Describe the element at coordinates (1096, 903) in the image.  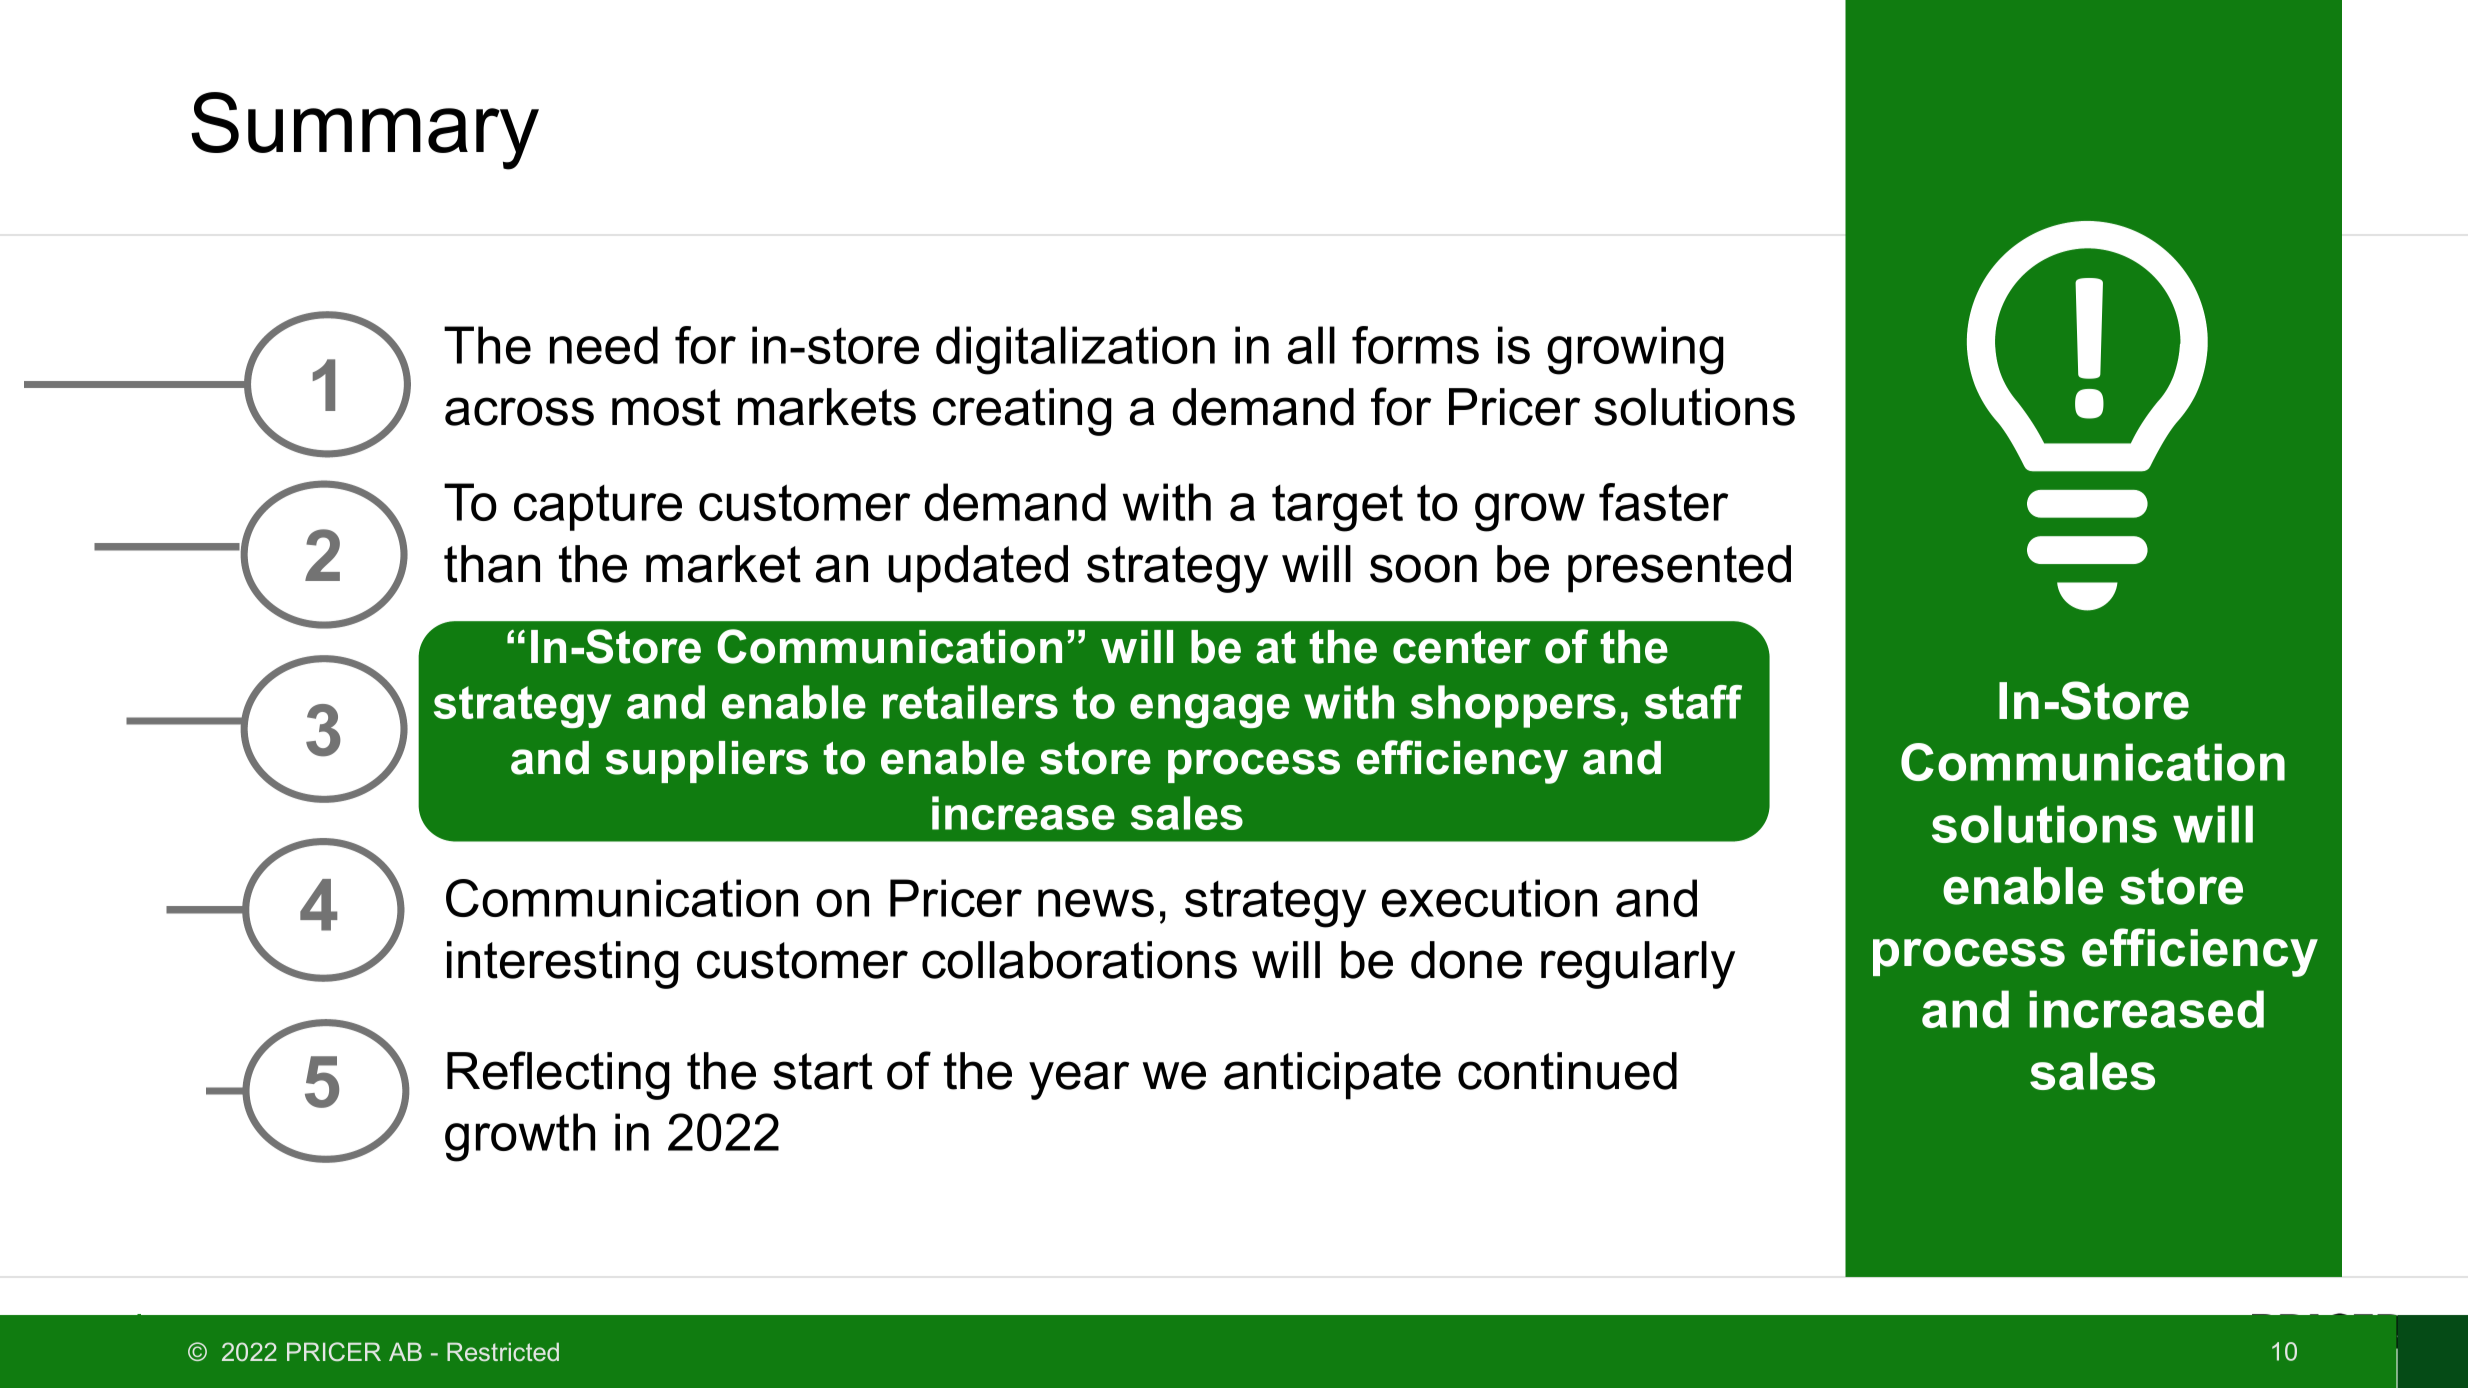
I see `news` at that location.
